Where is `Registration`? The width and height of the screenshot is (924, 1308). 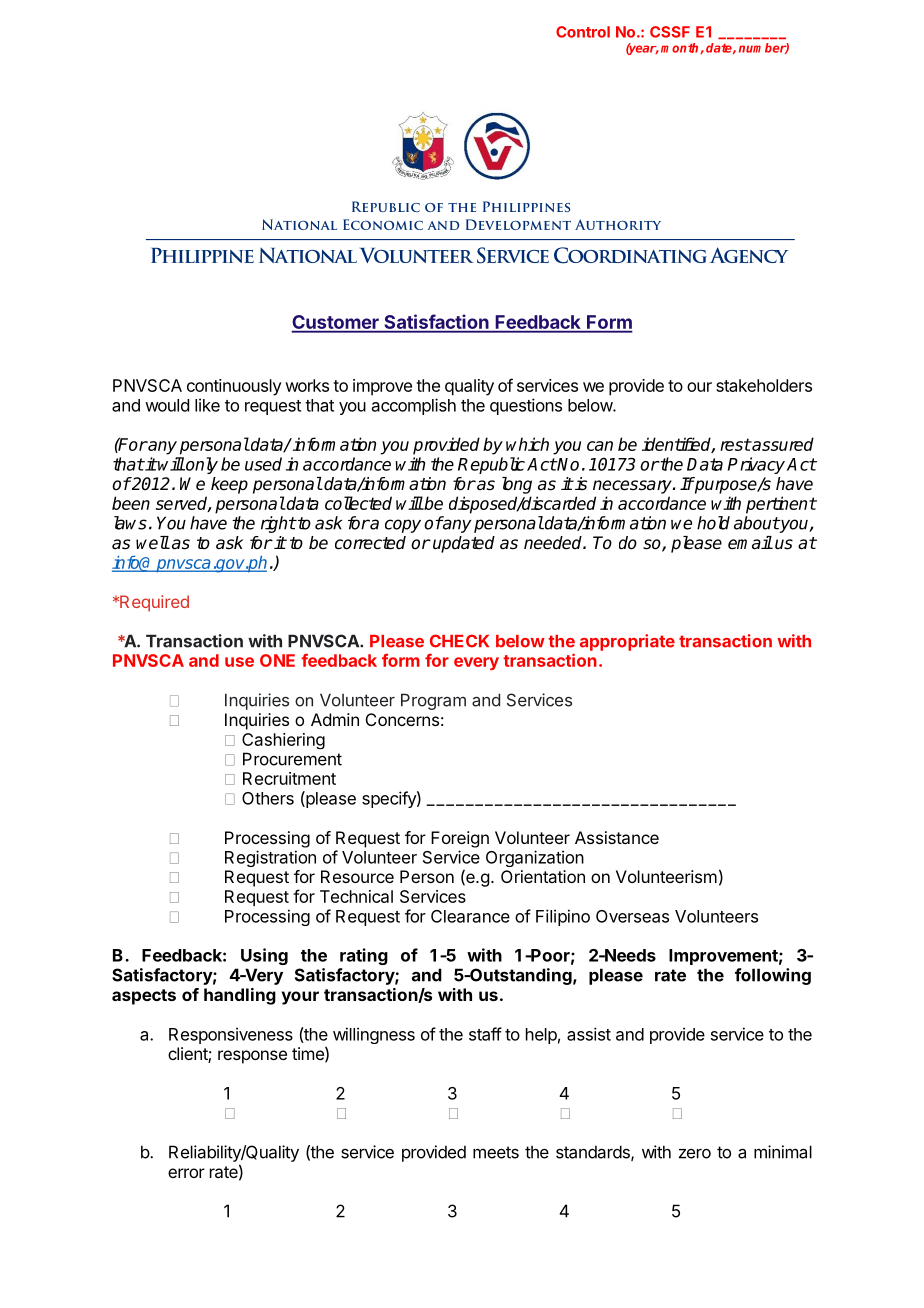
Registration is located at coordinates (270, 858).
